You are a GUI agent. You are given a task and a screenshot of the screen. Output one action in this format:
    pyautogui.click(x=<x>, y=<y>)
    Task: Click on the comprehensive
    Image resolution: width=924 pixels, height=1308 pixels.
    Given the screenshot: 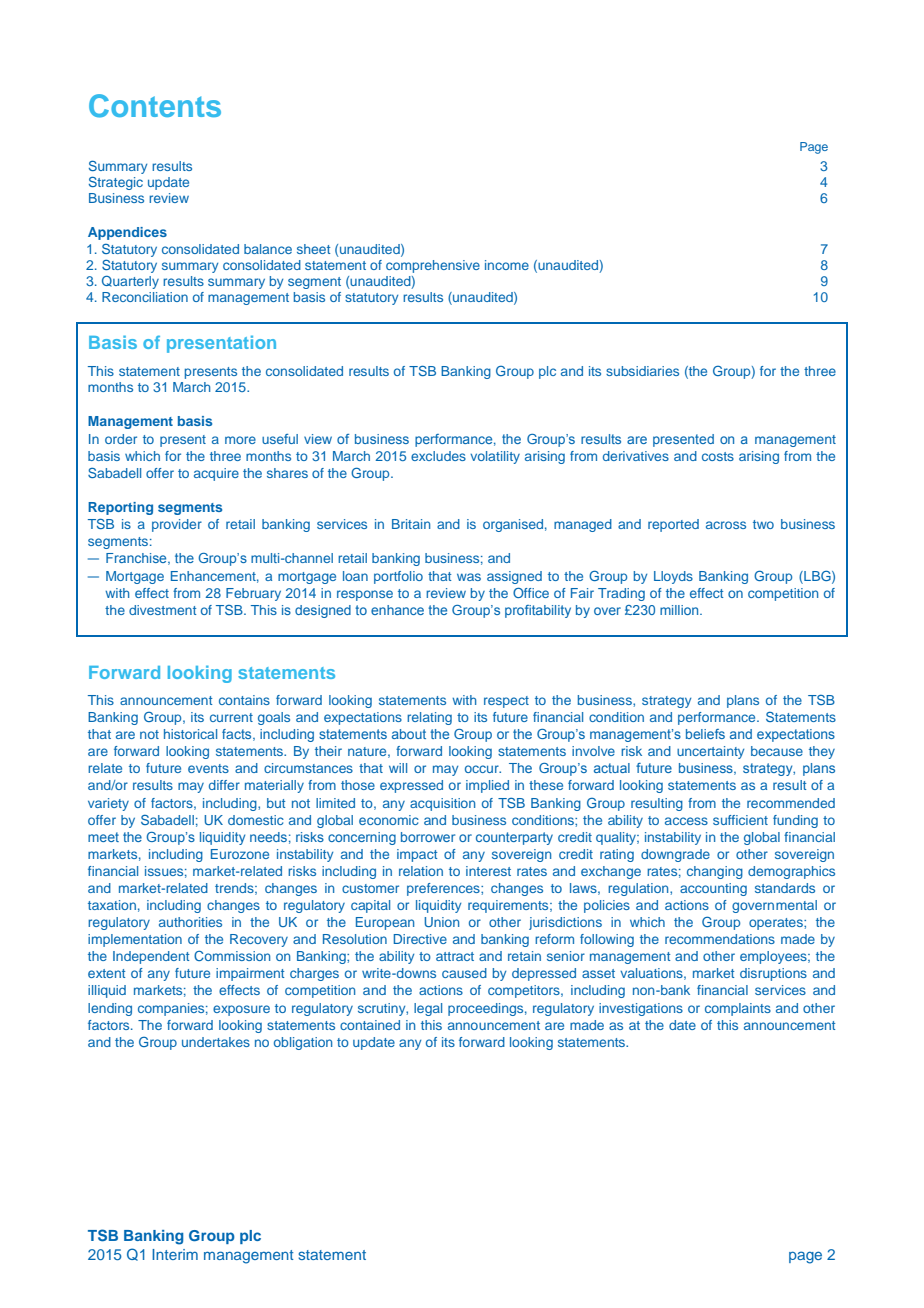 What is the action you would take?
    pyautogui.click(x=433, y=266)
